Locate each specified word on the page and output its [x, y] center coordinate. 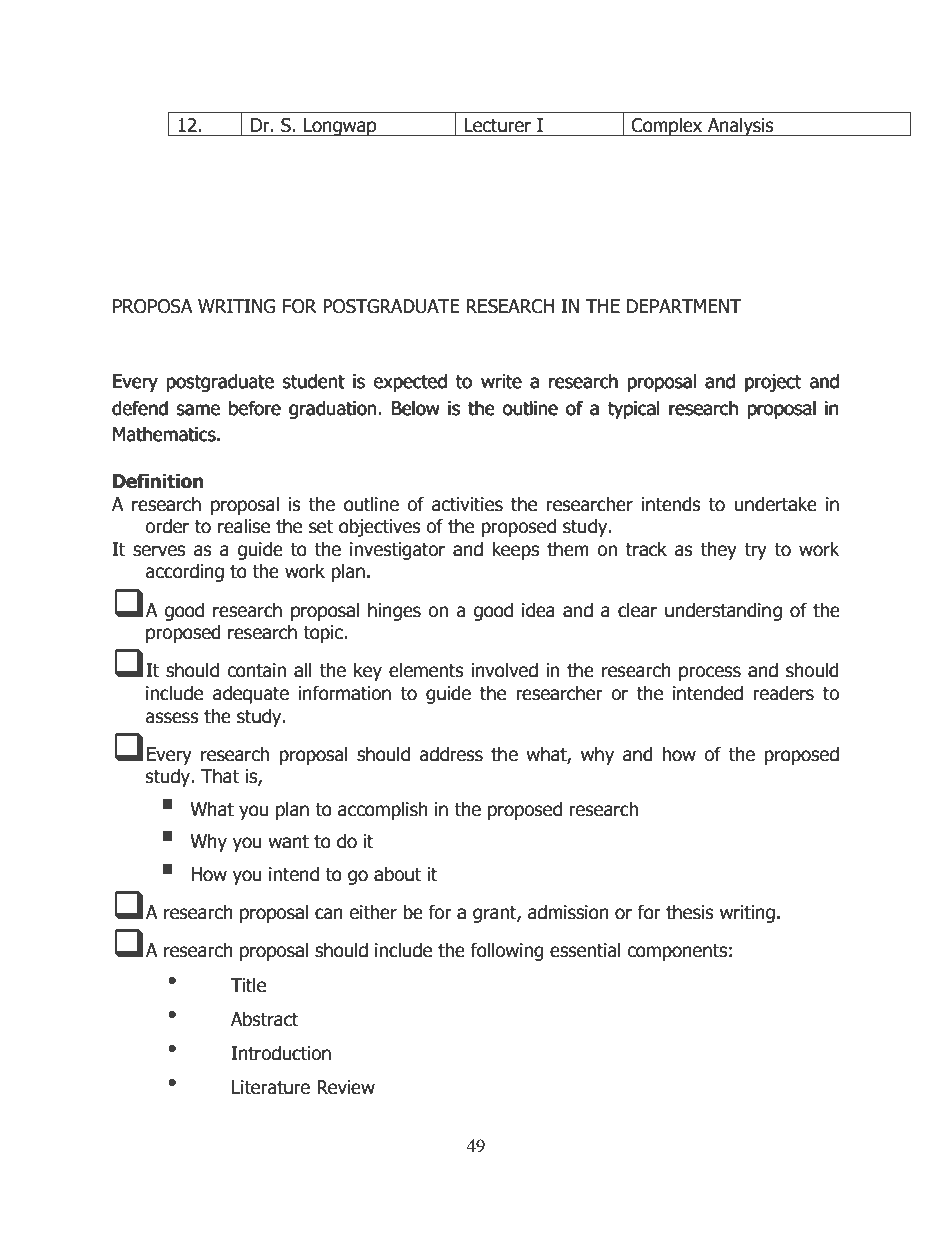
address [451, 754]
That [220, 776]
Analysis [740, 126]
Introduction [281, 1053]
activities [467, 504]
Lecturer [497, 125]
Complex [667, 126]
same [198, 410]
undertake [776, 504]
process [710, 673]
